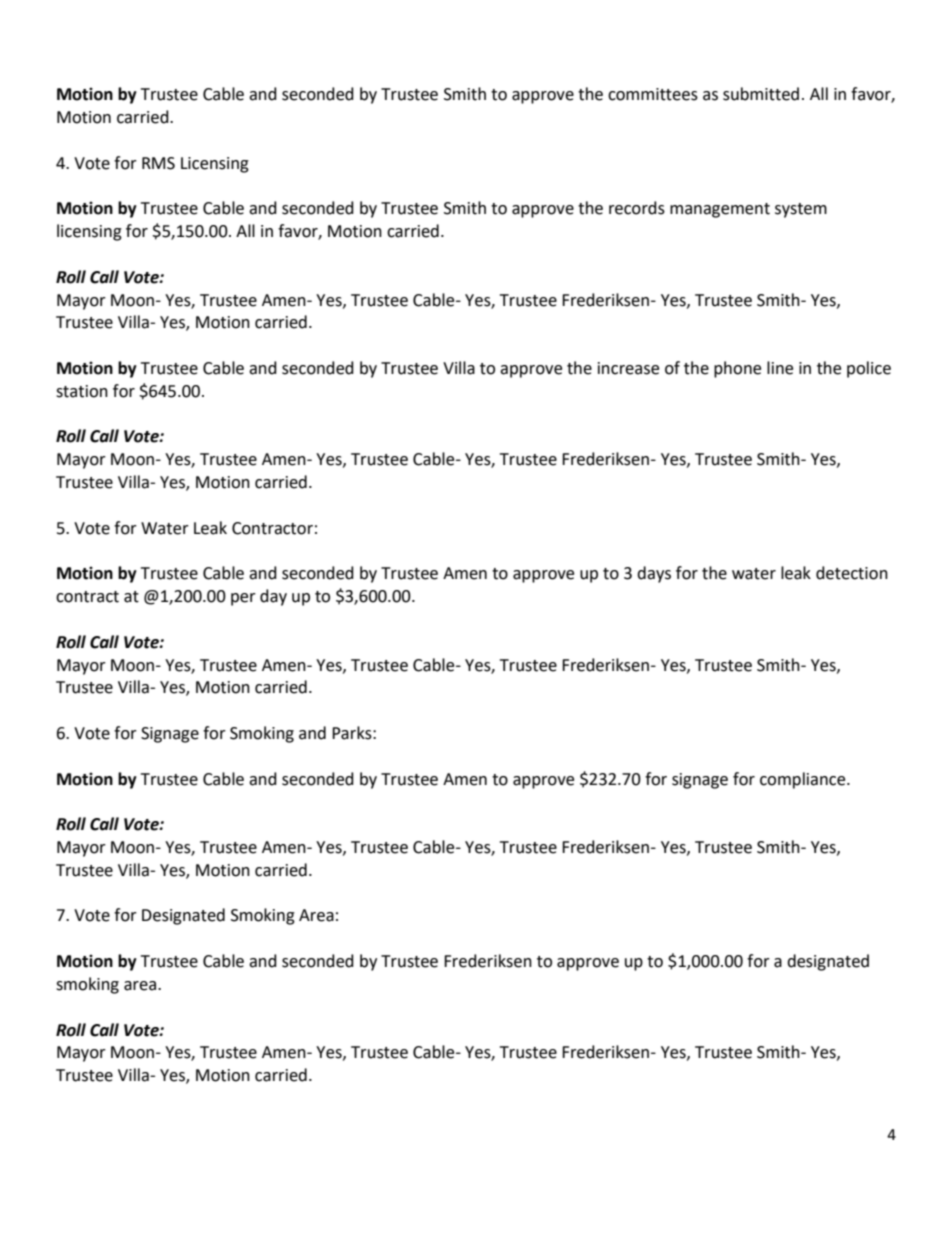  What do you see at coordinates (852, 573) in the document?
I see `detection` at bounding box center [852, 573].
